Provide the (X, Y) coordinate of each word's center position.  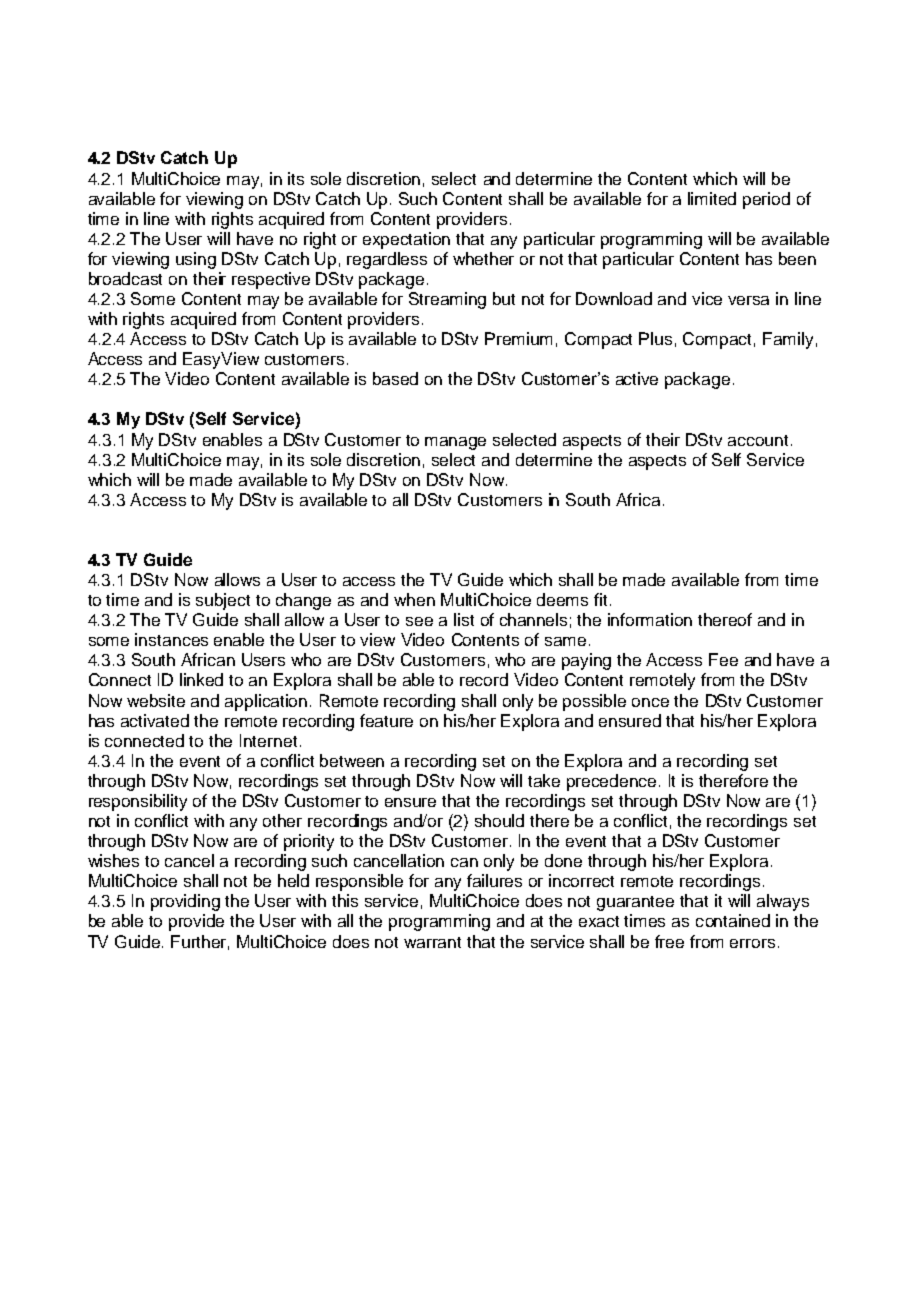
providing (185, 902)
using (196, 260)
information (650, 619)
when (414, 599)
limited (712, 198)
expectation (406, 240)
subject (223, 601)
